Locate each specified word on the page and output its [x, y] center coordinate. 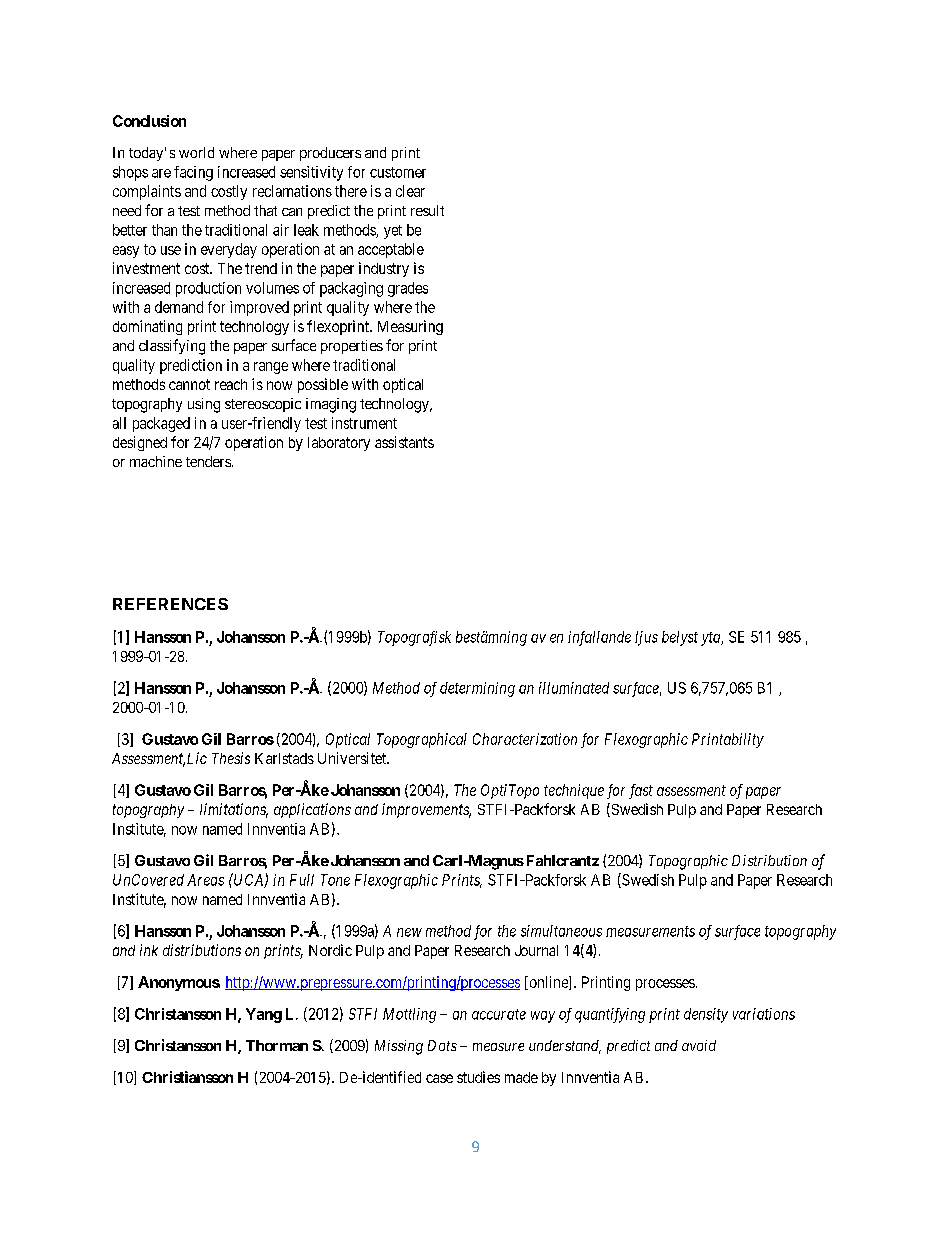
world [196, 152]
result [427, 210]
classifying [172, 347]
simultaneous [561, 931]
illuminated [574, 688]
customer [398, 172]
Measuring [410, 327]
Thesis [231, 758]
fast [641, 791]
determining [477, 689]
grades [408, 289]
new [409, 932]
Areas [205, 880]
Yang [264, 1015]
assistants [404, 442]
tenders [208, 461]
